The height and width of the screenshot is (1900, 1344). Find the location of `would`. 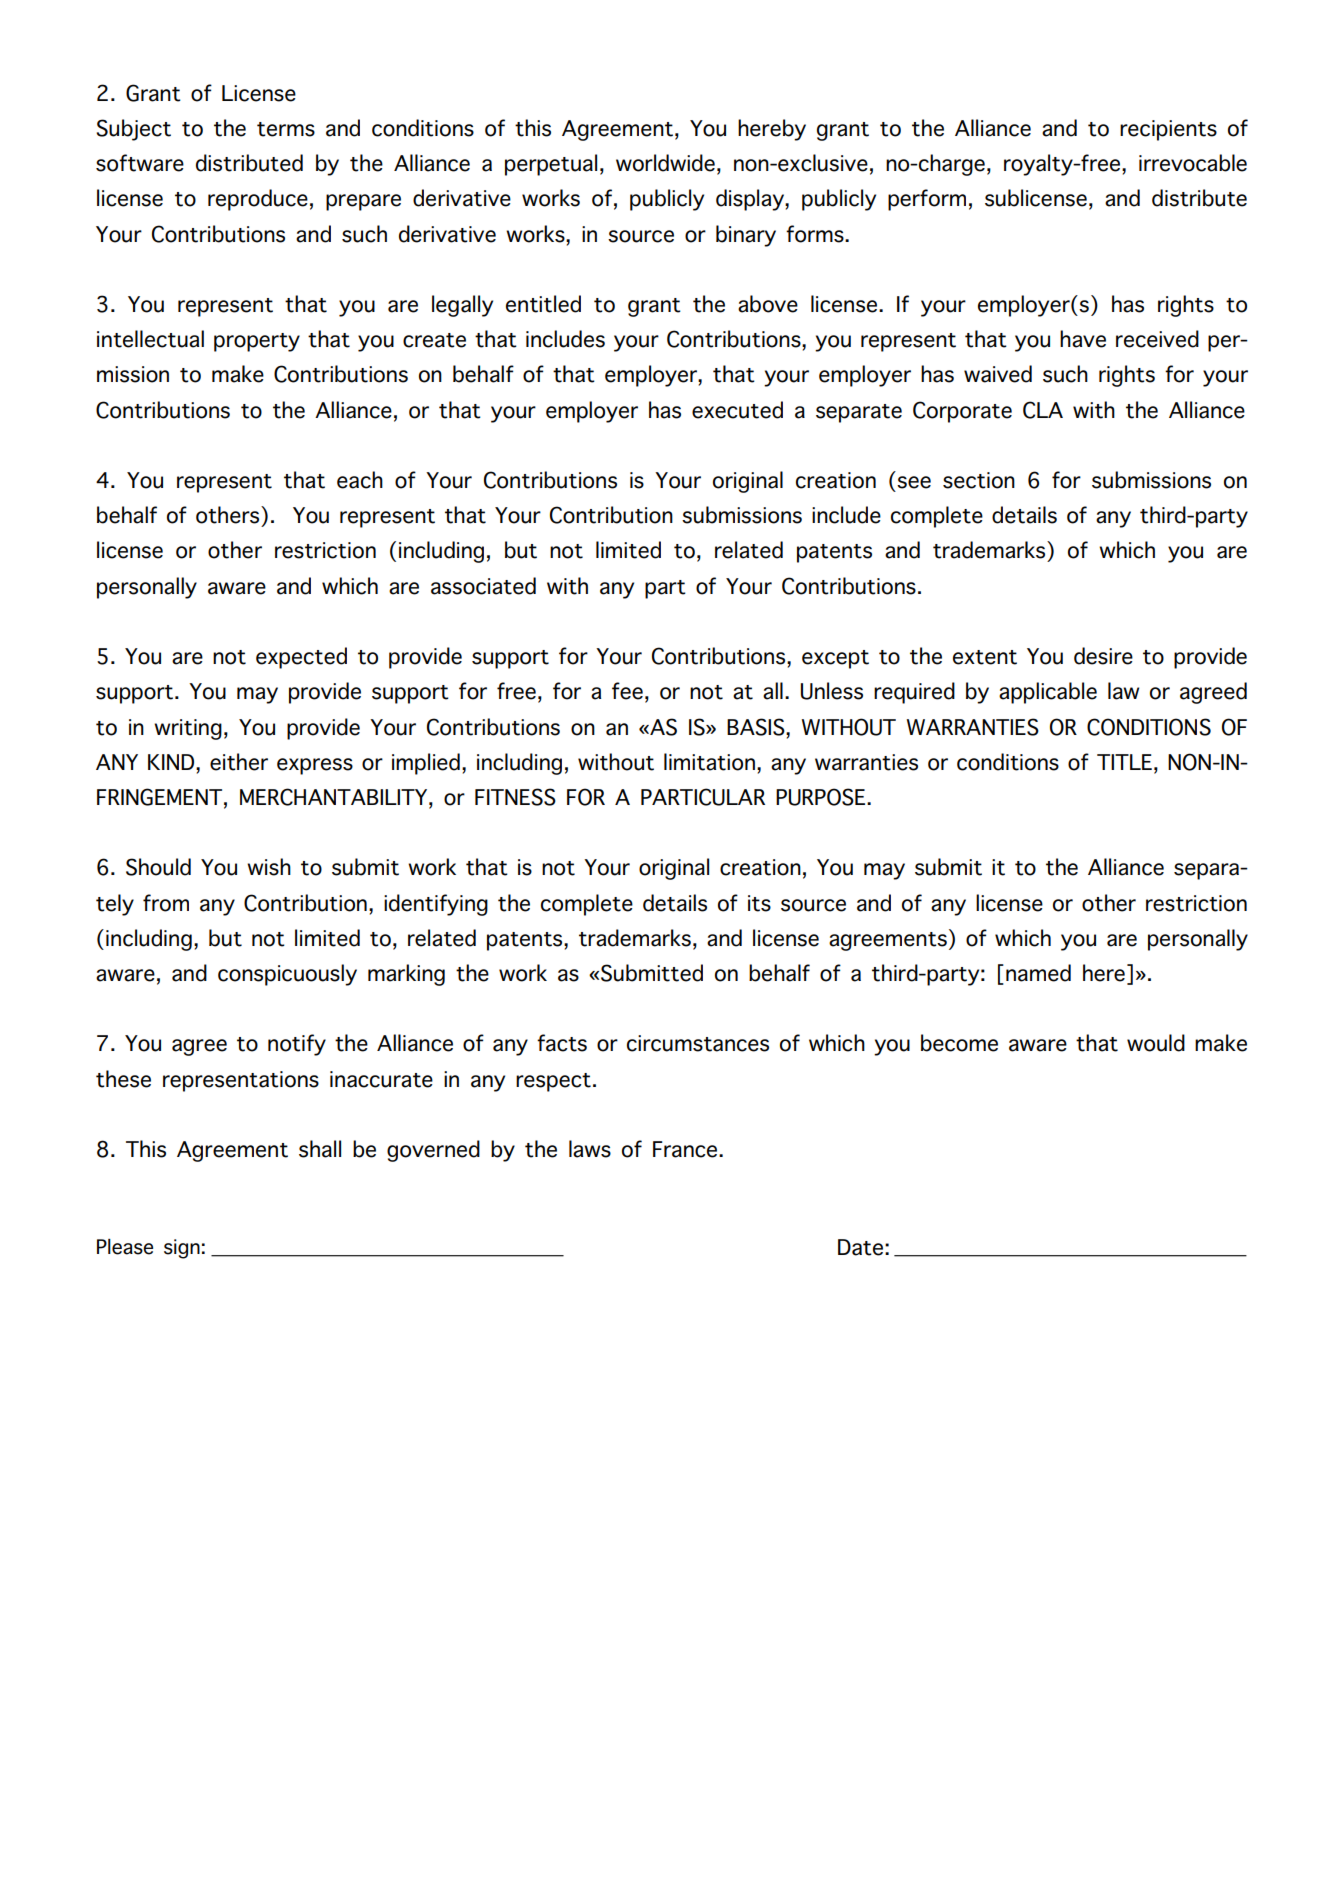

would is located at coordinates (1156, 1043).
